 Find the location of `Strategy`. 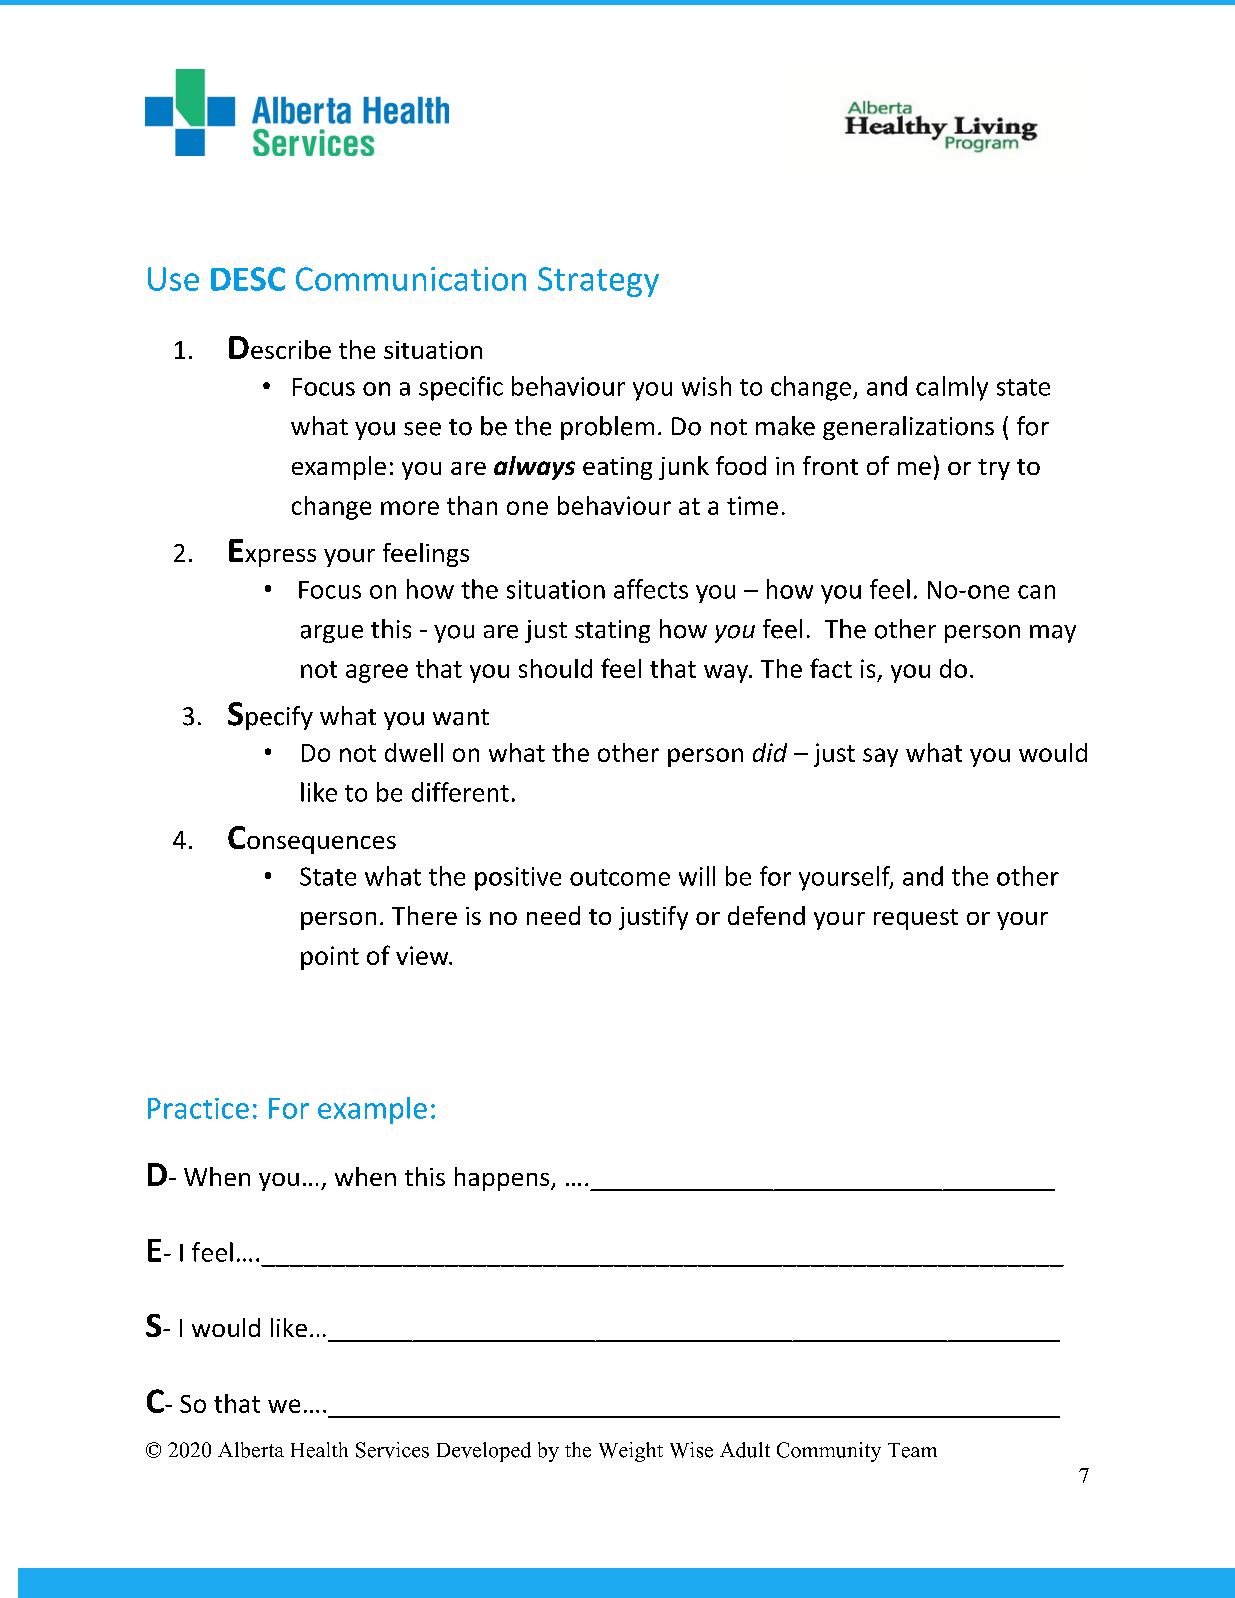

Strategy is located at coordinates (598, 282).
